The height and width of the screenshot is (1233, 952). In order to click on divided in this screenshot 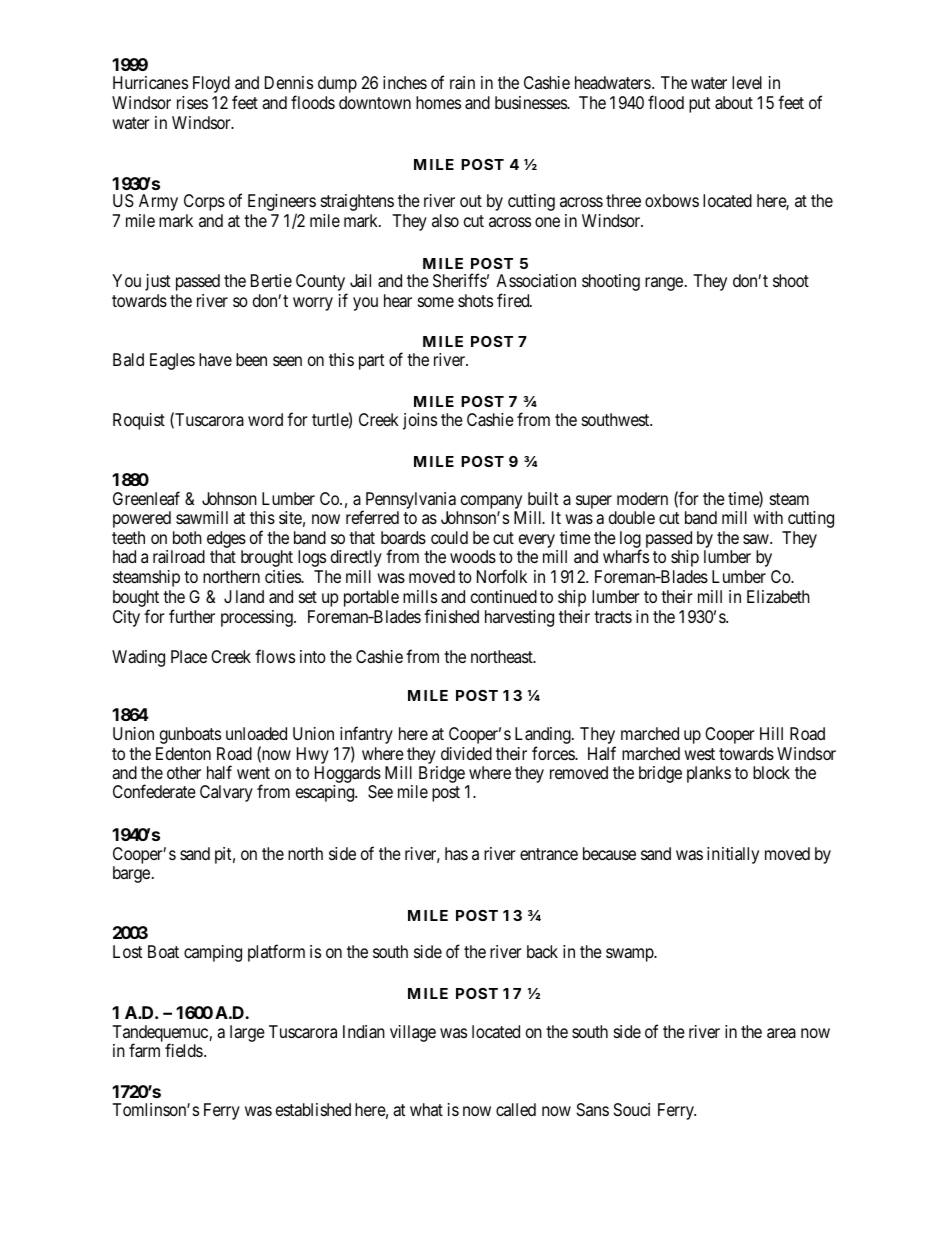, I will do `click(466, 753)`.
